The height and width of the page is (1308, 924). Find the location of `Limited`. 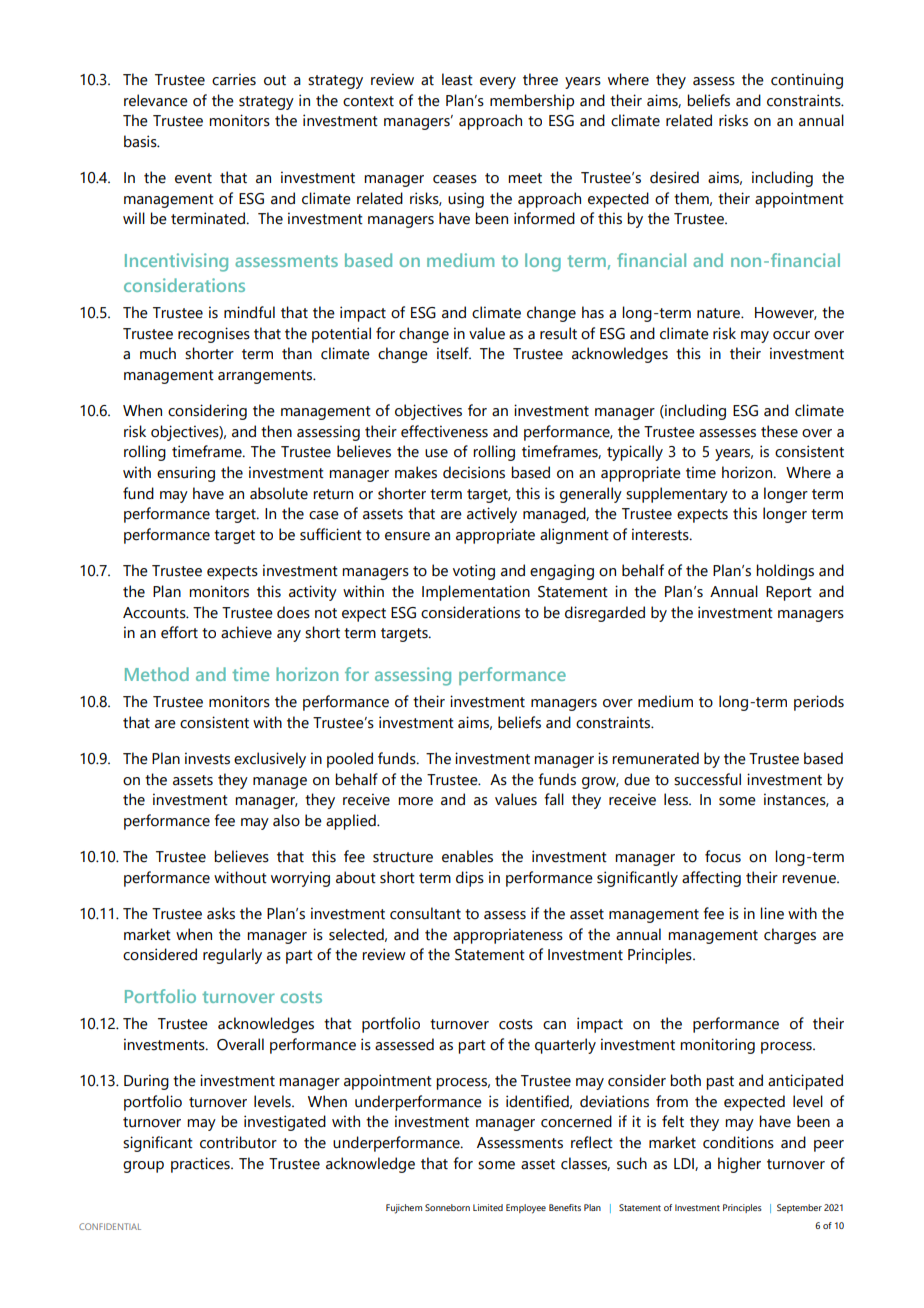

Limited is located at coordinates (488, 1207).
